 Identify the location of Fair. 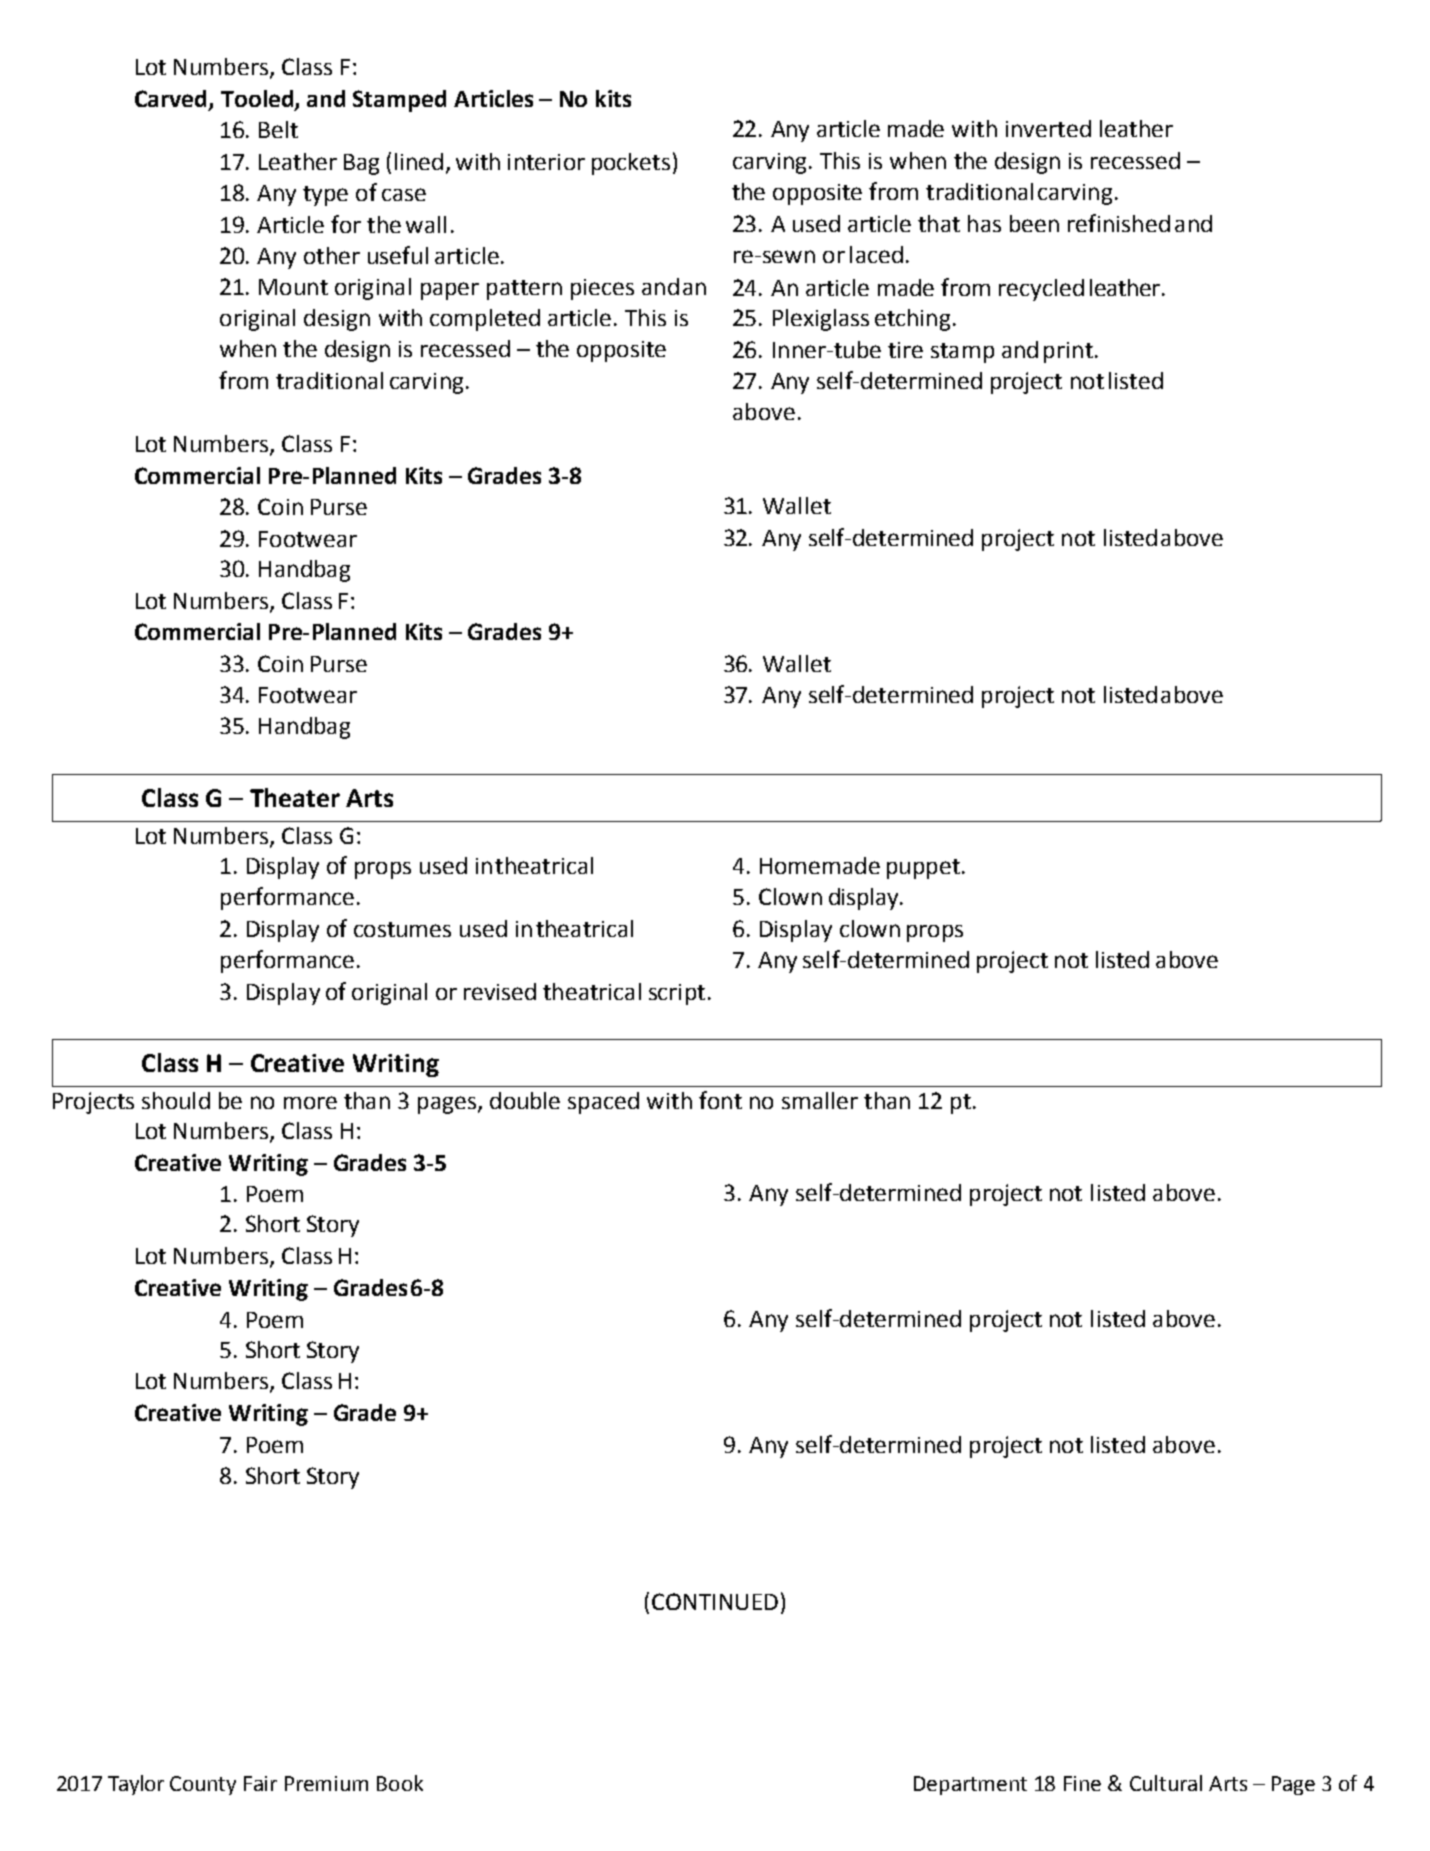
(260, 1783).
